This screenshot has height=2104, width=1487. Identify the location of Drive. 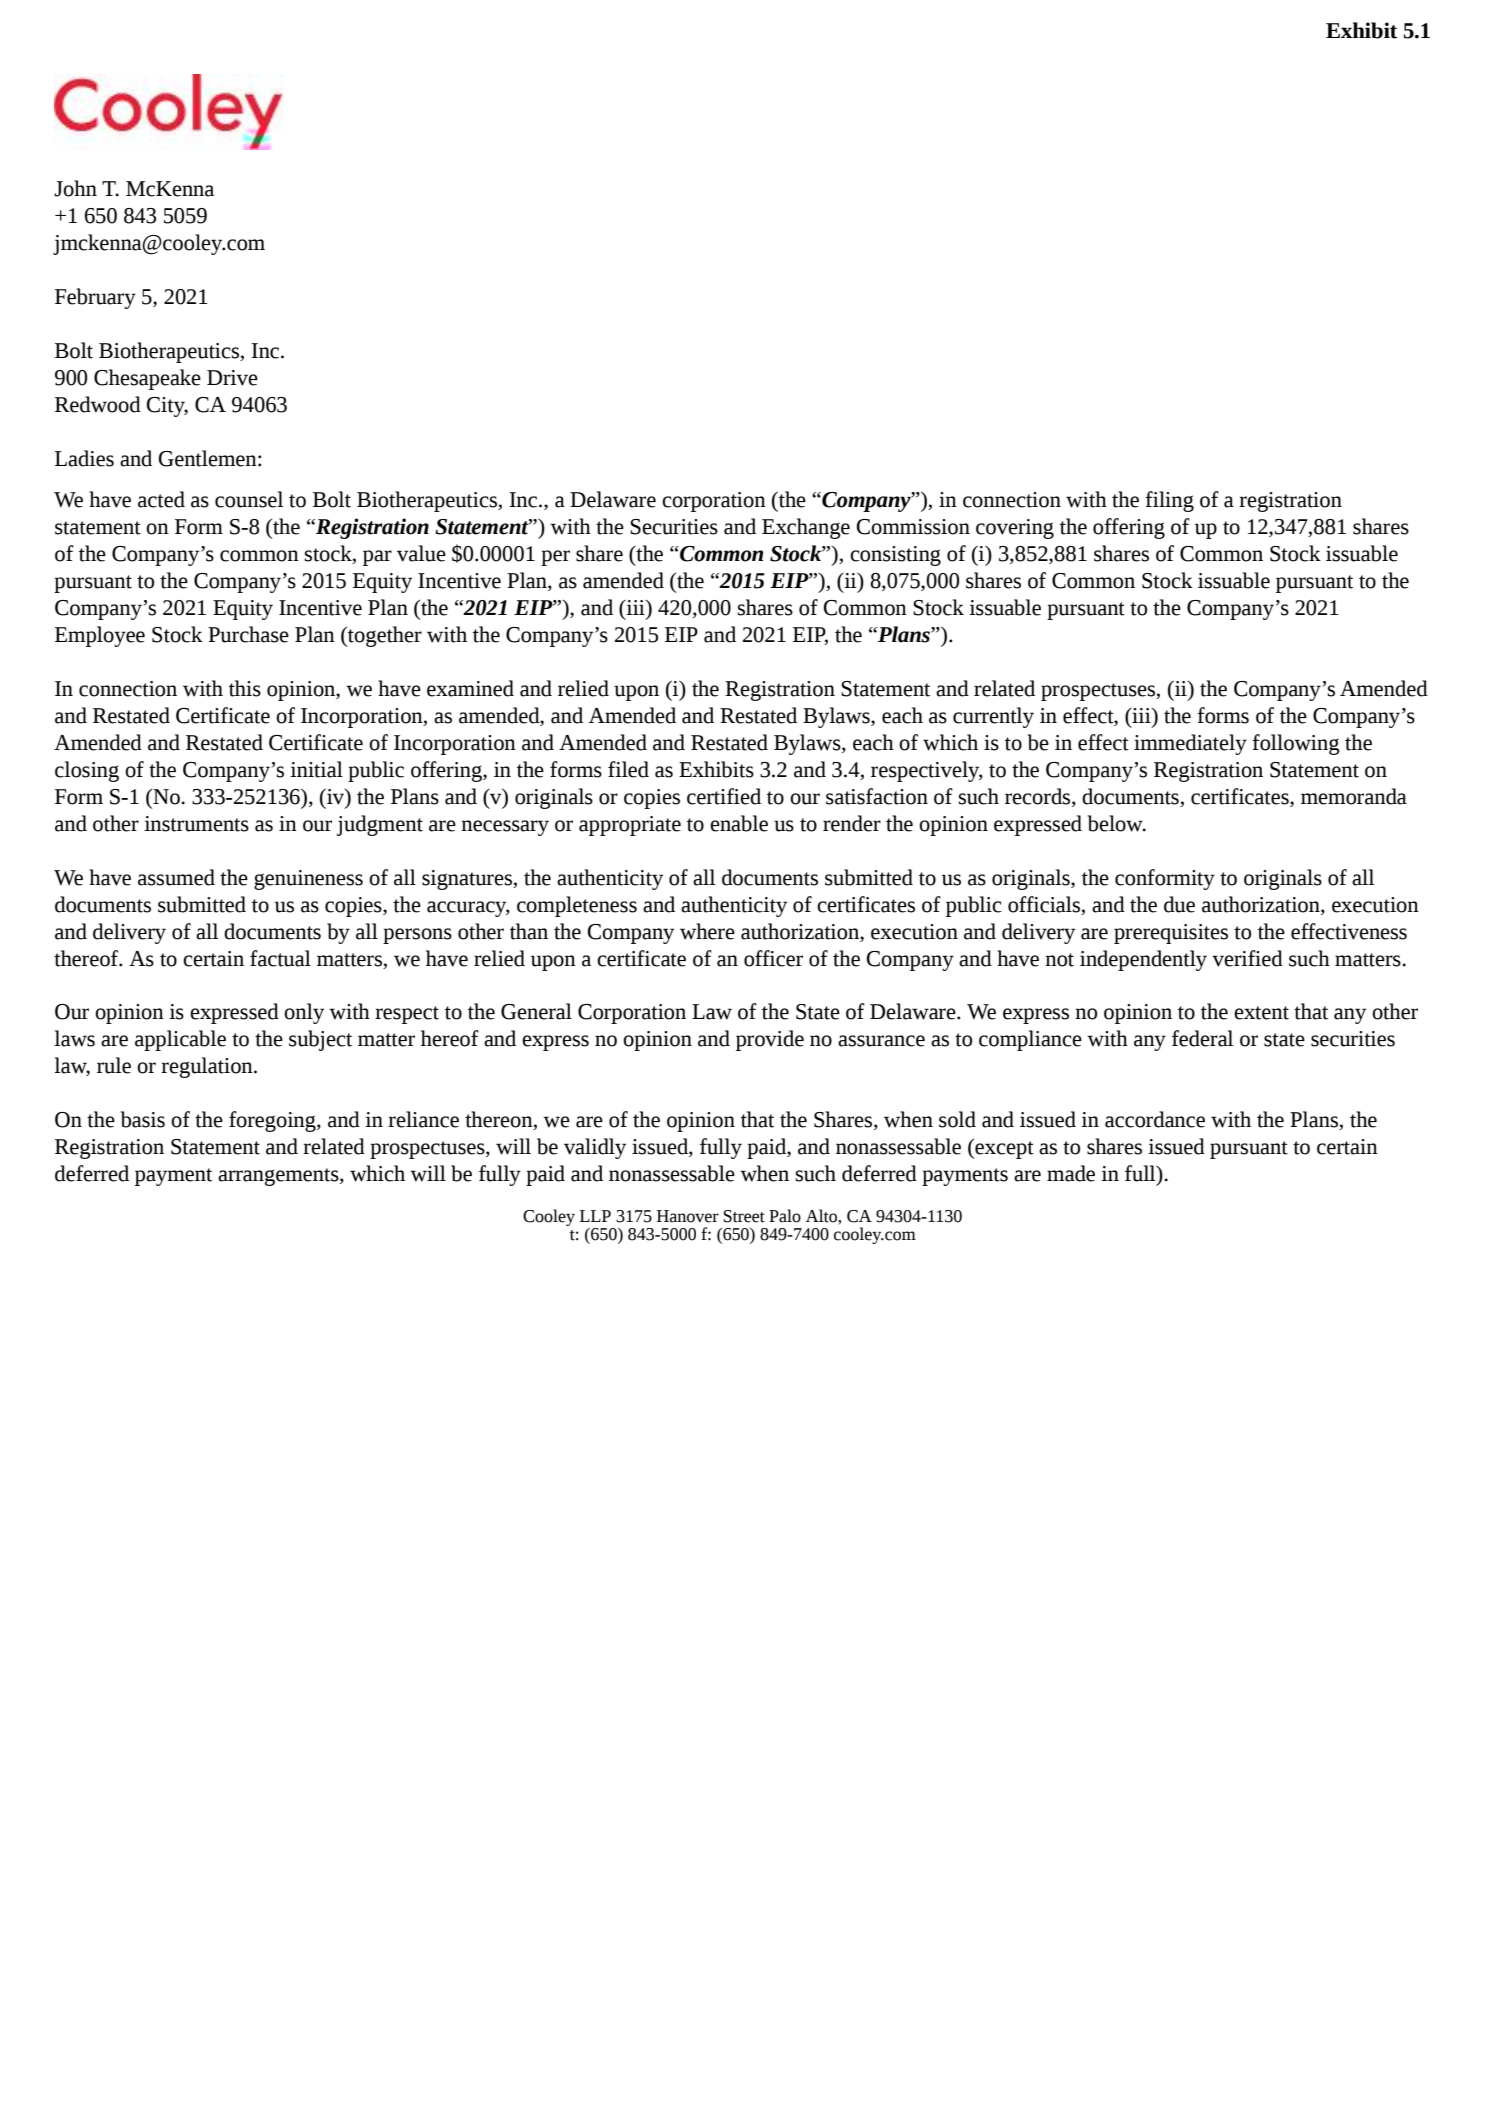
(232, 378).
